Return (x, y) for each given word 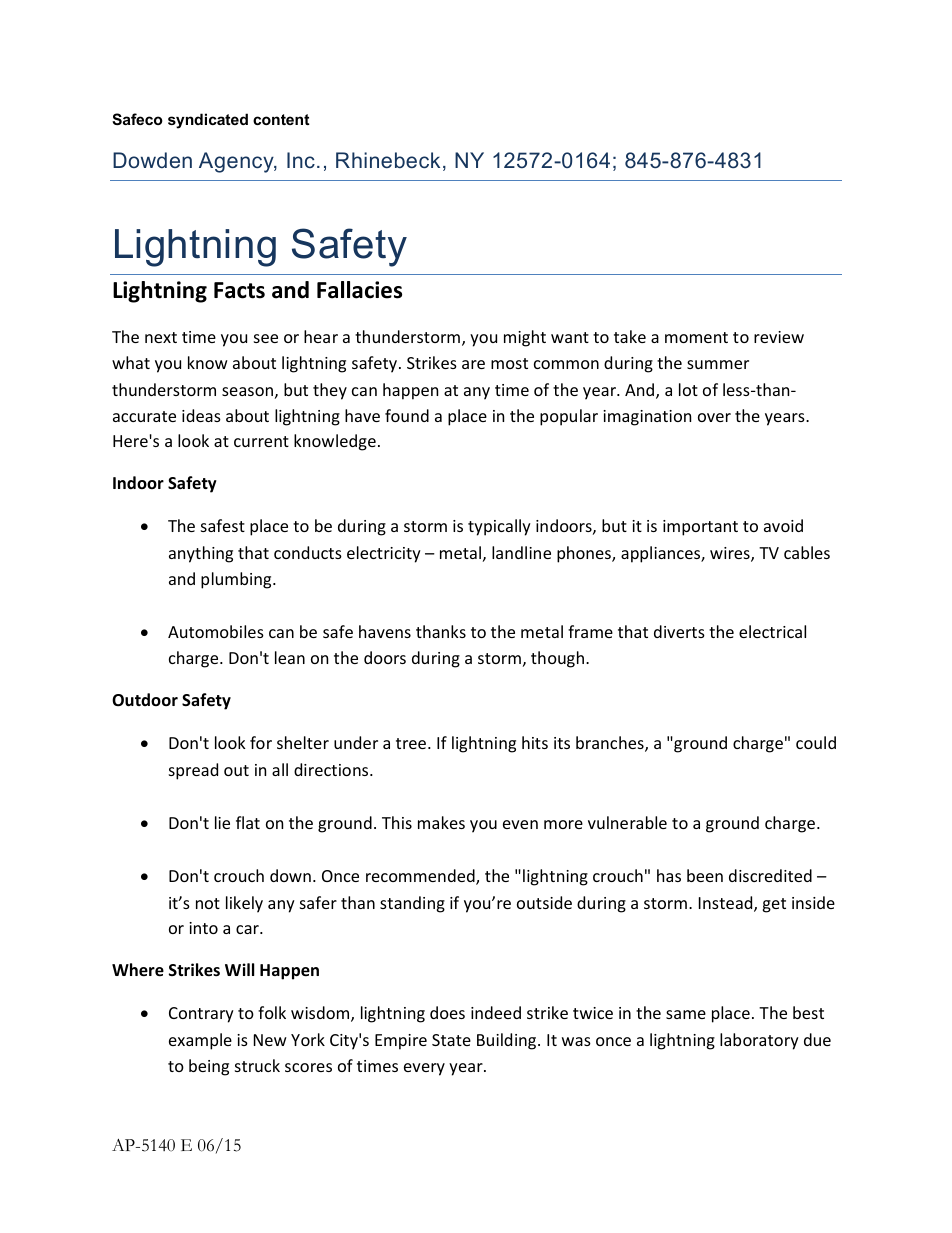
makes (441, 822)
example (200, 1041)
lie (222, 822)
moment (696, 337)
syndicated (208, 121)
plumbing (237, 580)
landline (521, 552)
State (451, 1040)
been (705, 875)
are (473, 364)
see (266, 338)
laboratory (759, 1041)
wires (731, 554)
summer (718, 364)
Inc (301, 160)
